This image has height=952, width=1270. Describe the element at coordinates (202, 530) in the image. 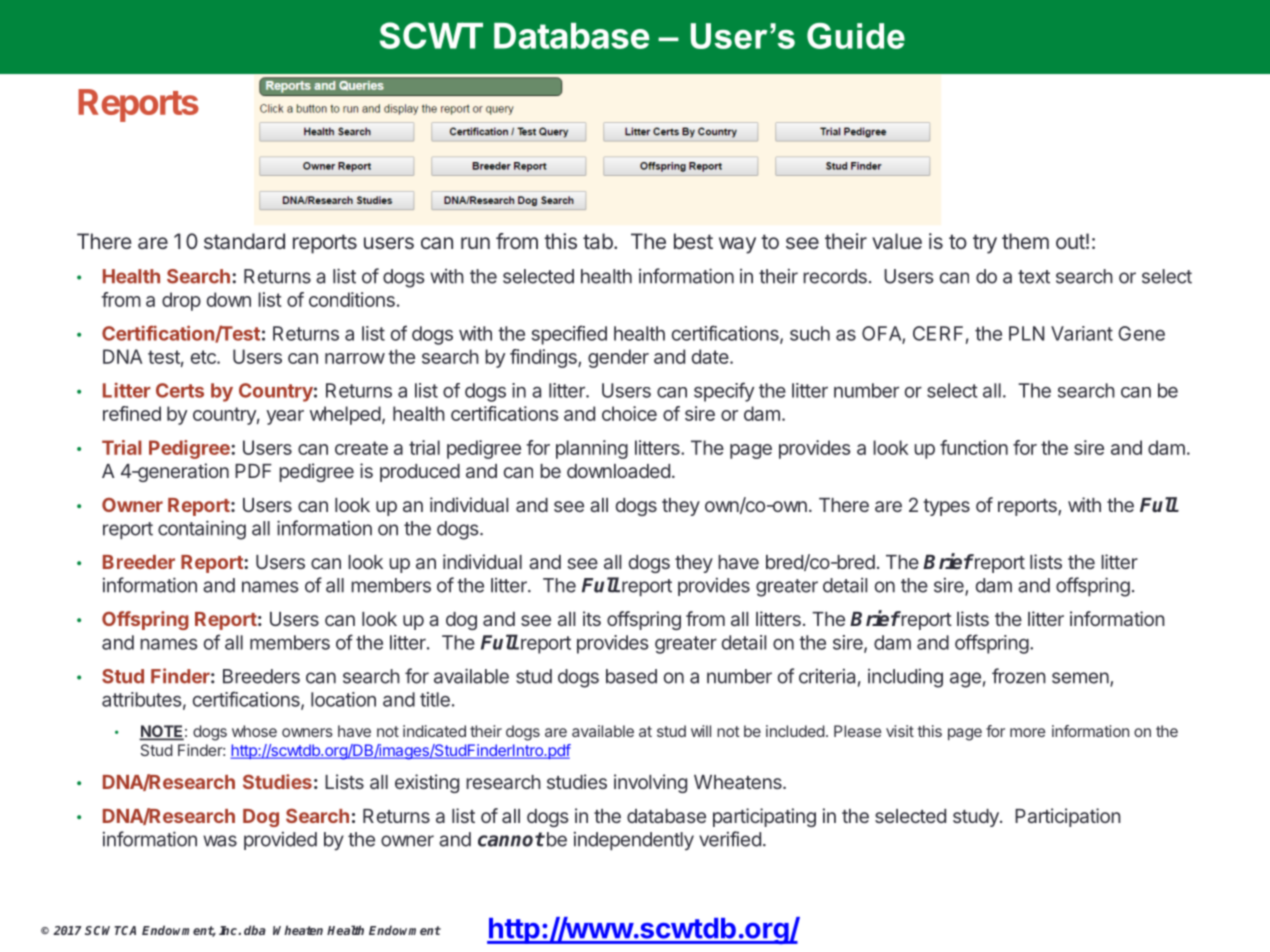

I see `containing` at that location.
